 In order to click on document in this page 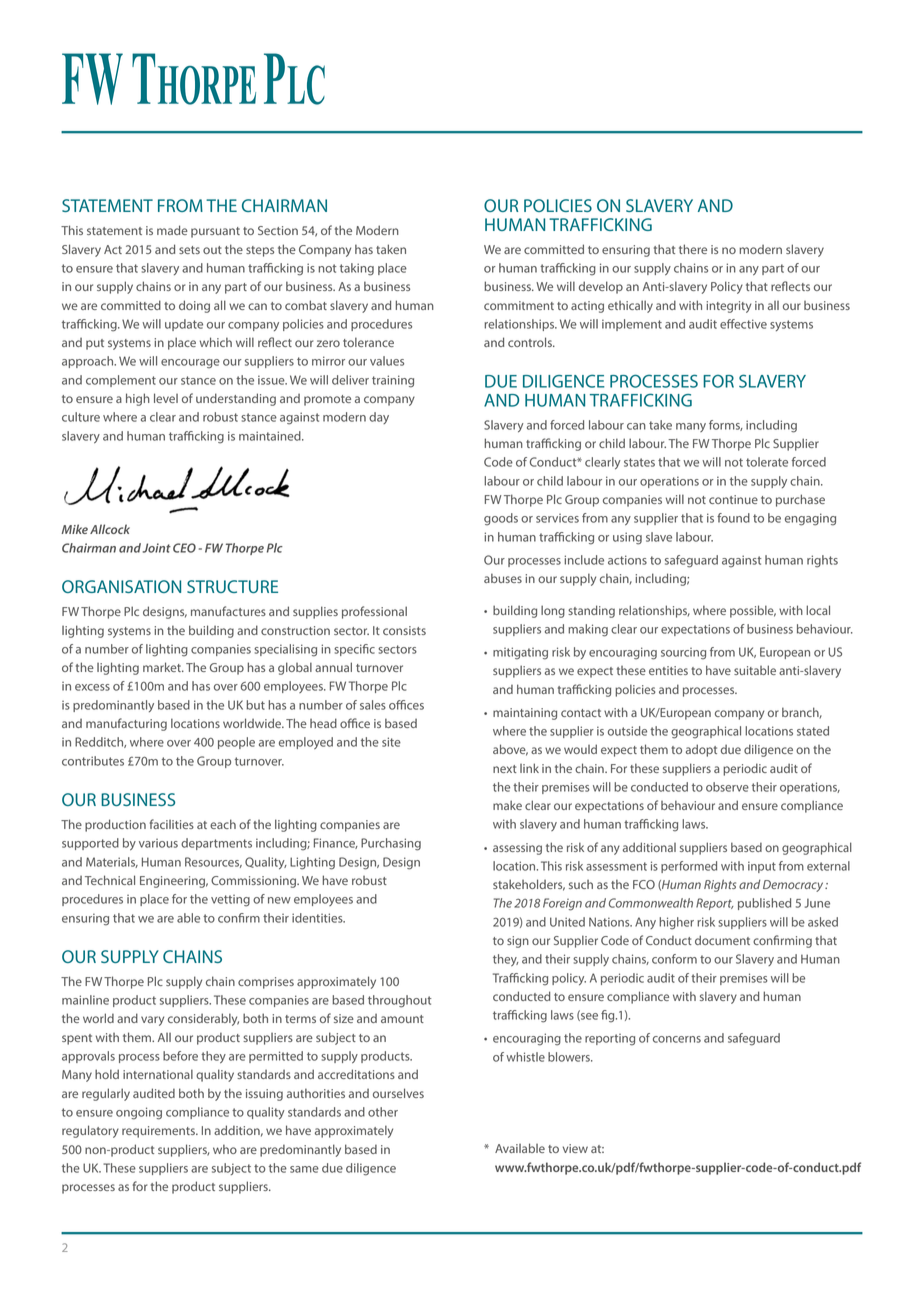, I will do `click(722, 940)`.
